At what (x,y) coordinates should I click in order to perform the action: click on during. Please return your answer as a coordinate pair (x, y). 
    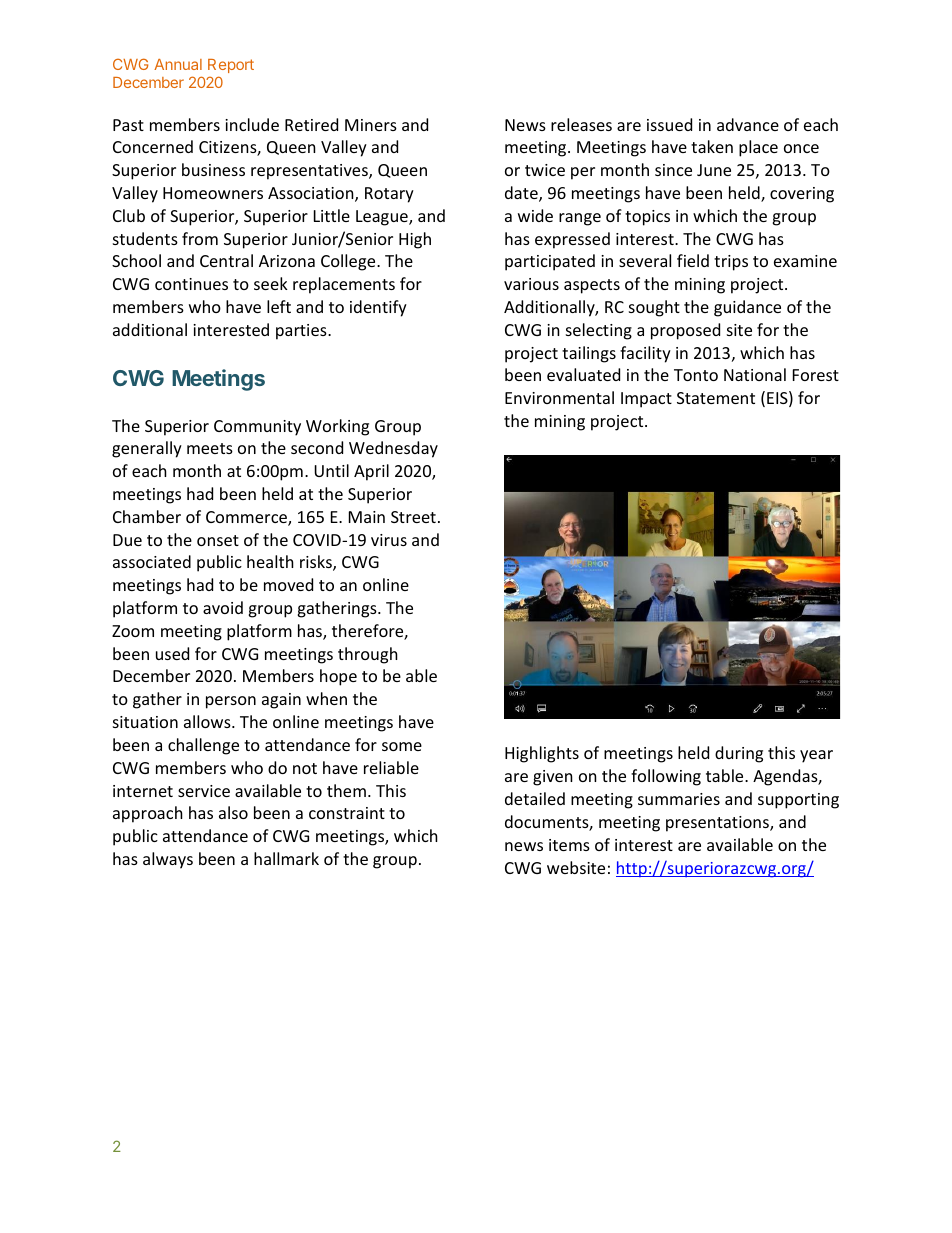
    Looking at the image, I should click on (739, 754).
